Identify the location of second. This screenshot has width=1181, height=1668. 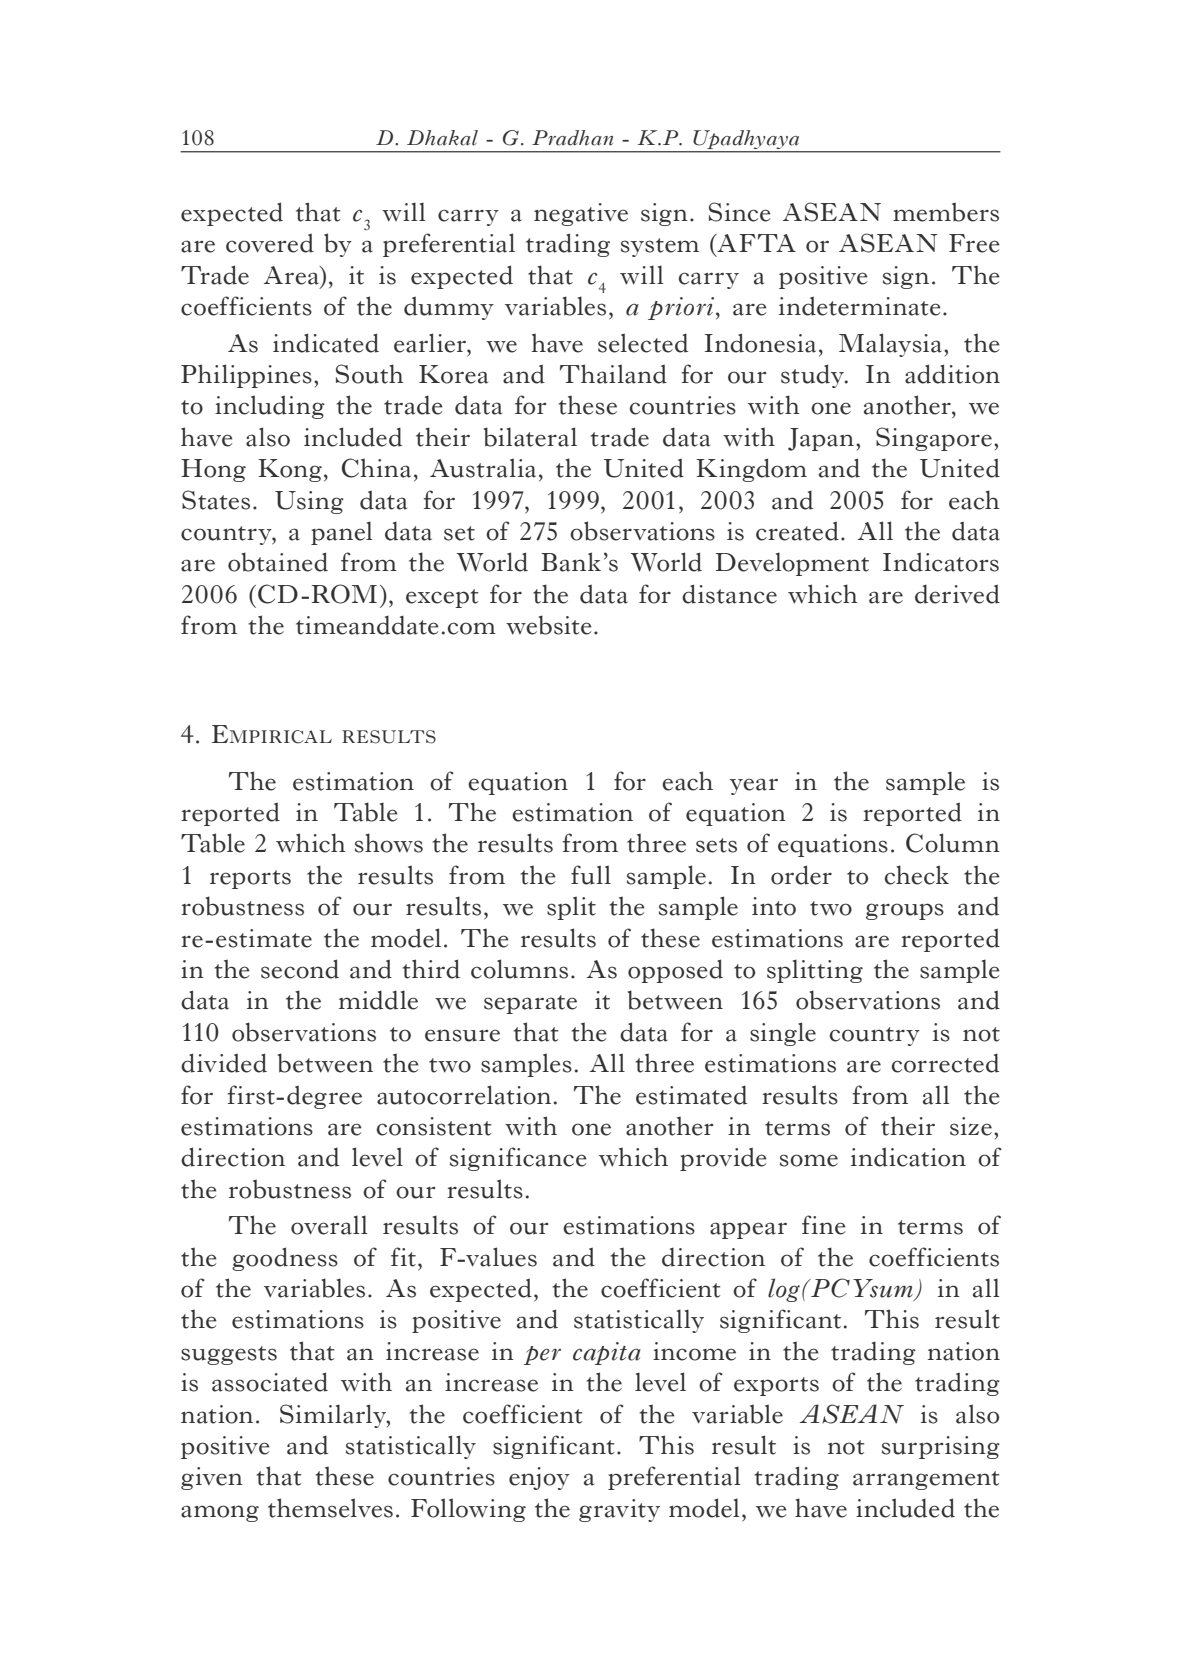
(300, 969).
